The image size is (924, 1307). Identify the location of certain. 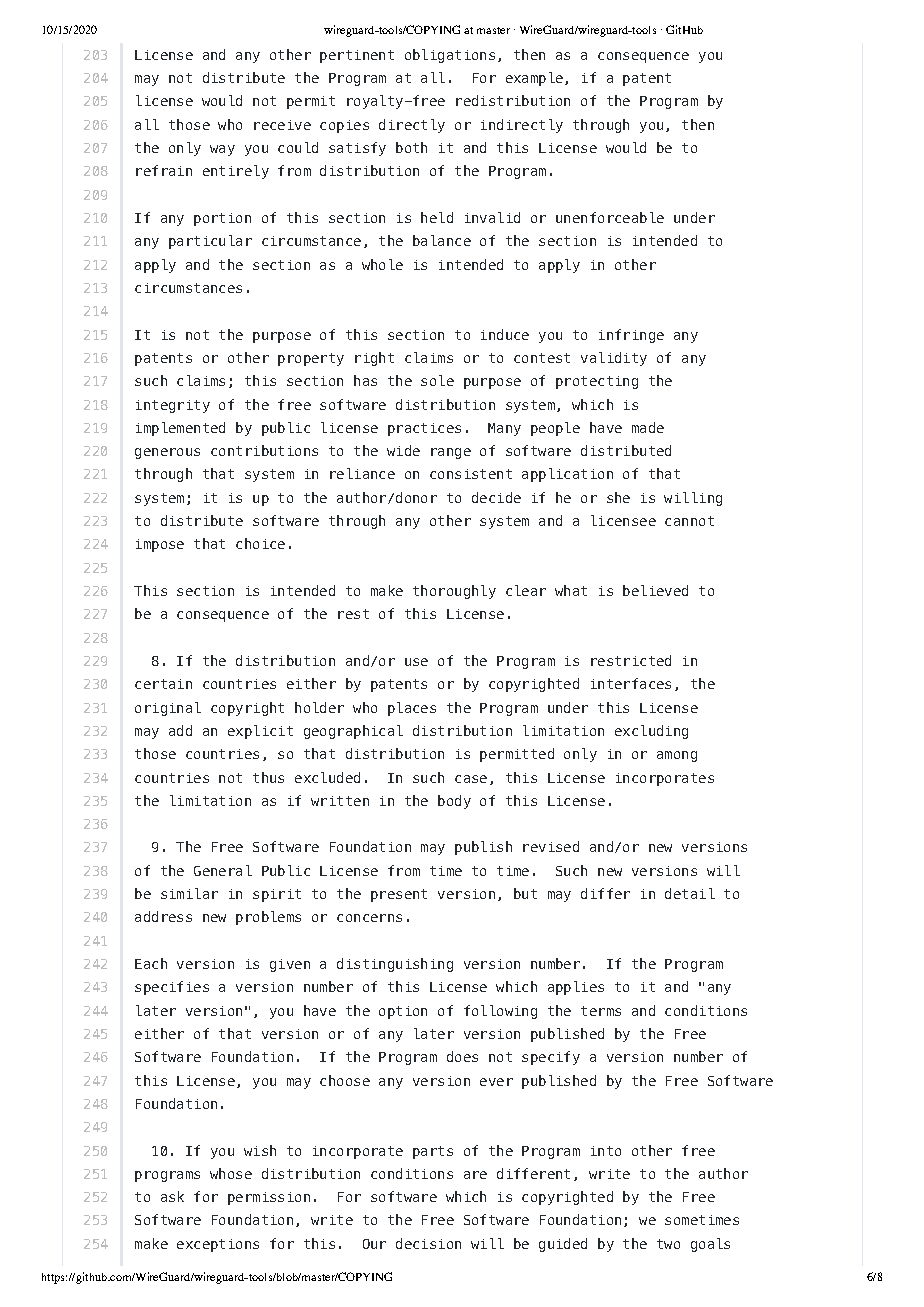
(163, 684).
